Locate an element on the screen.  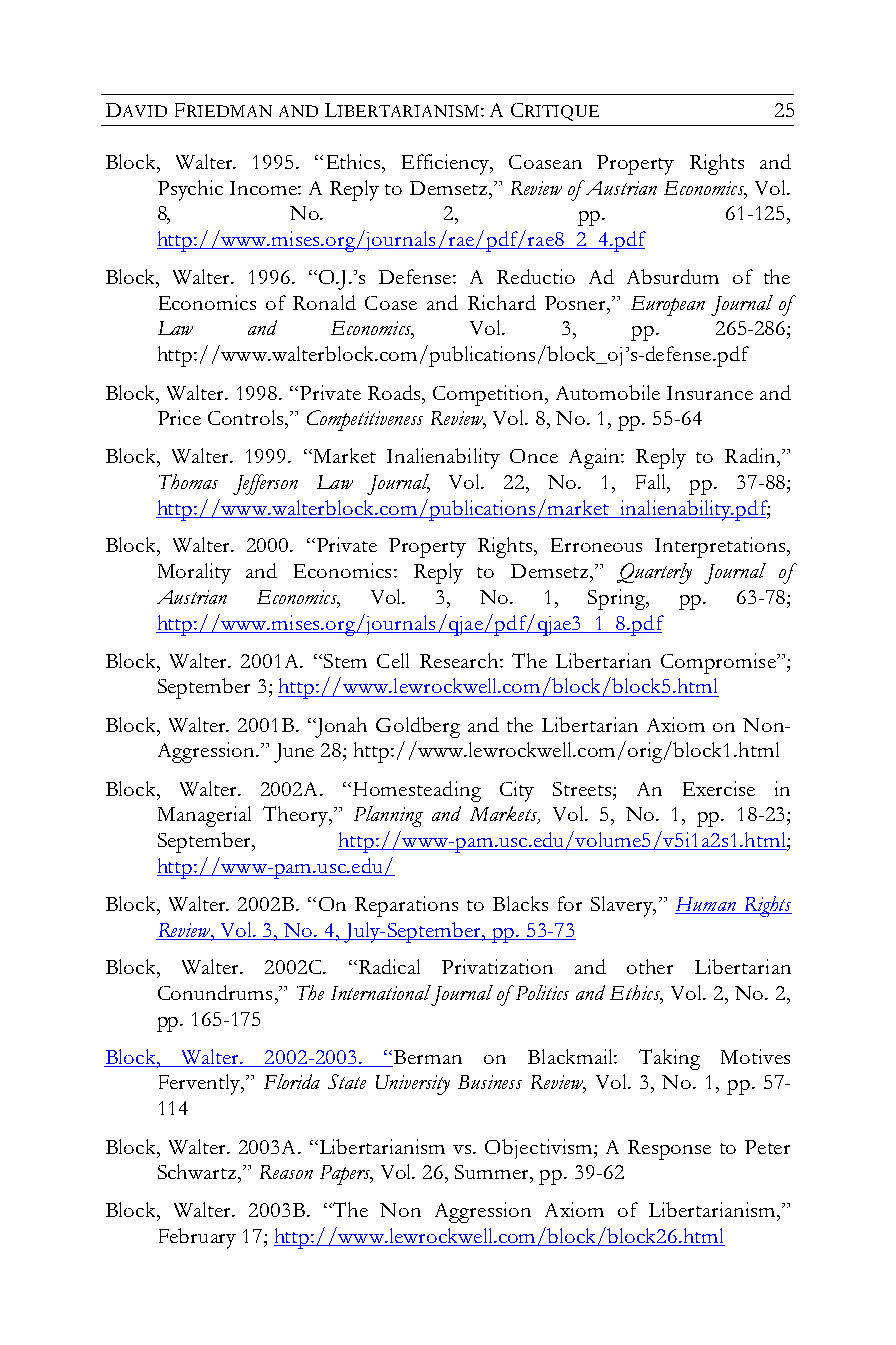
Reason is located at coordinates (286, 1172).
